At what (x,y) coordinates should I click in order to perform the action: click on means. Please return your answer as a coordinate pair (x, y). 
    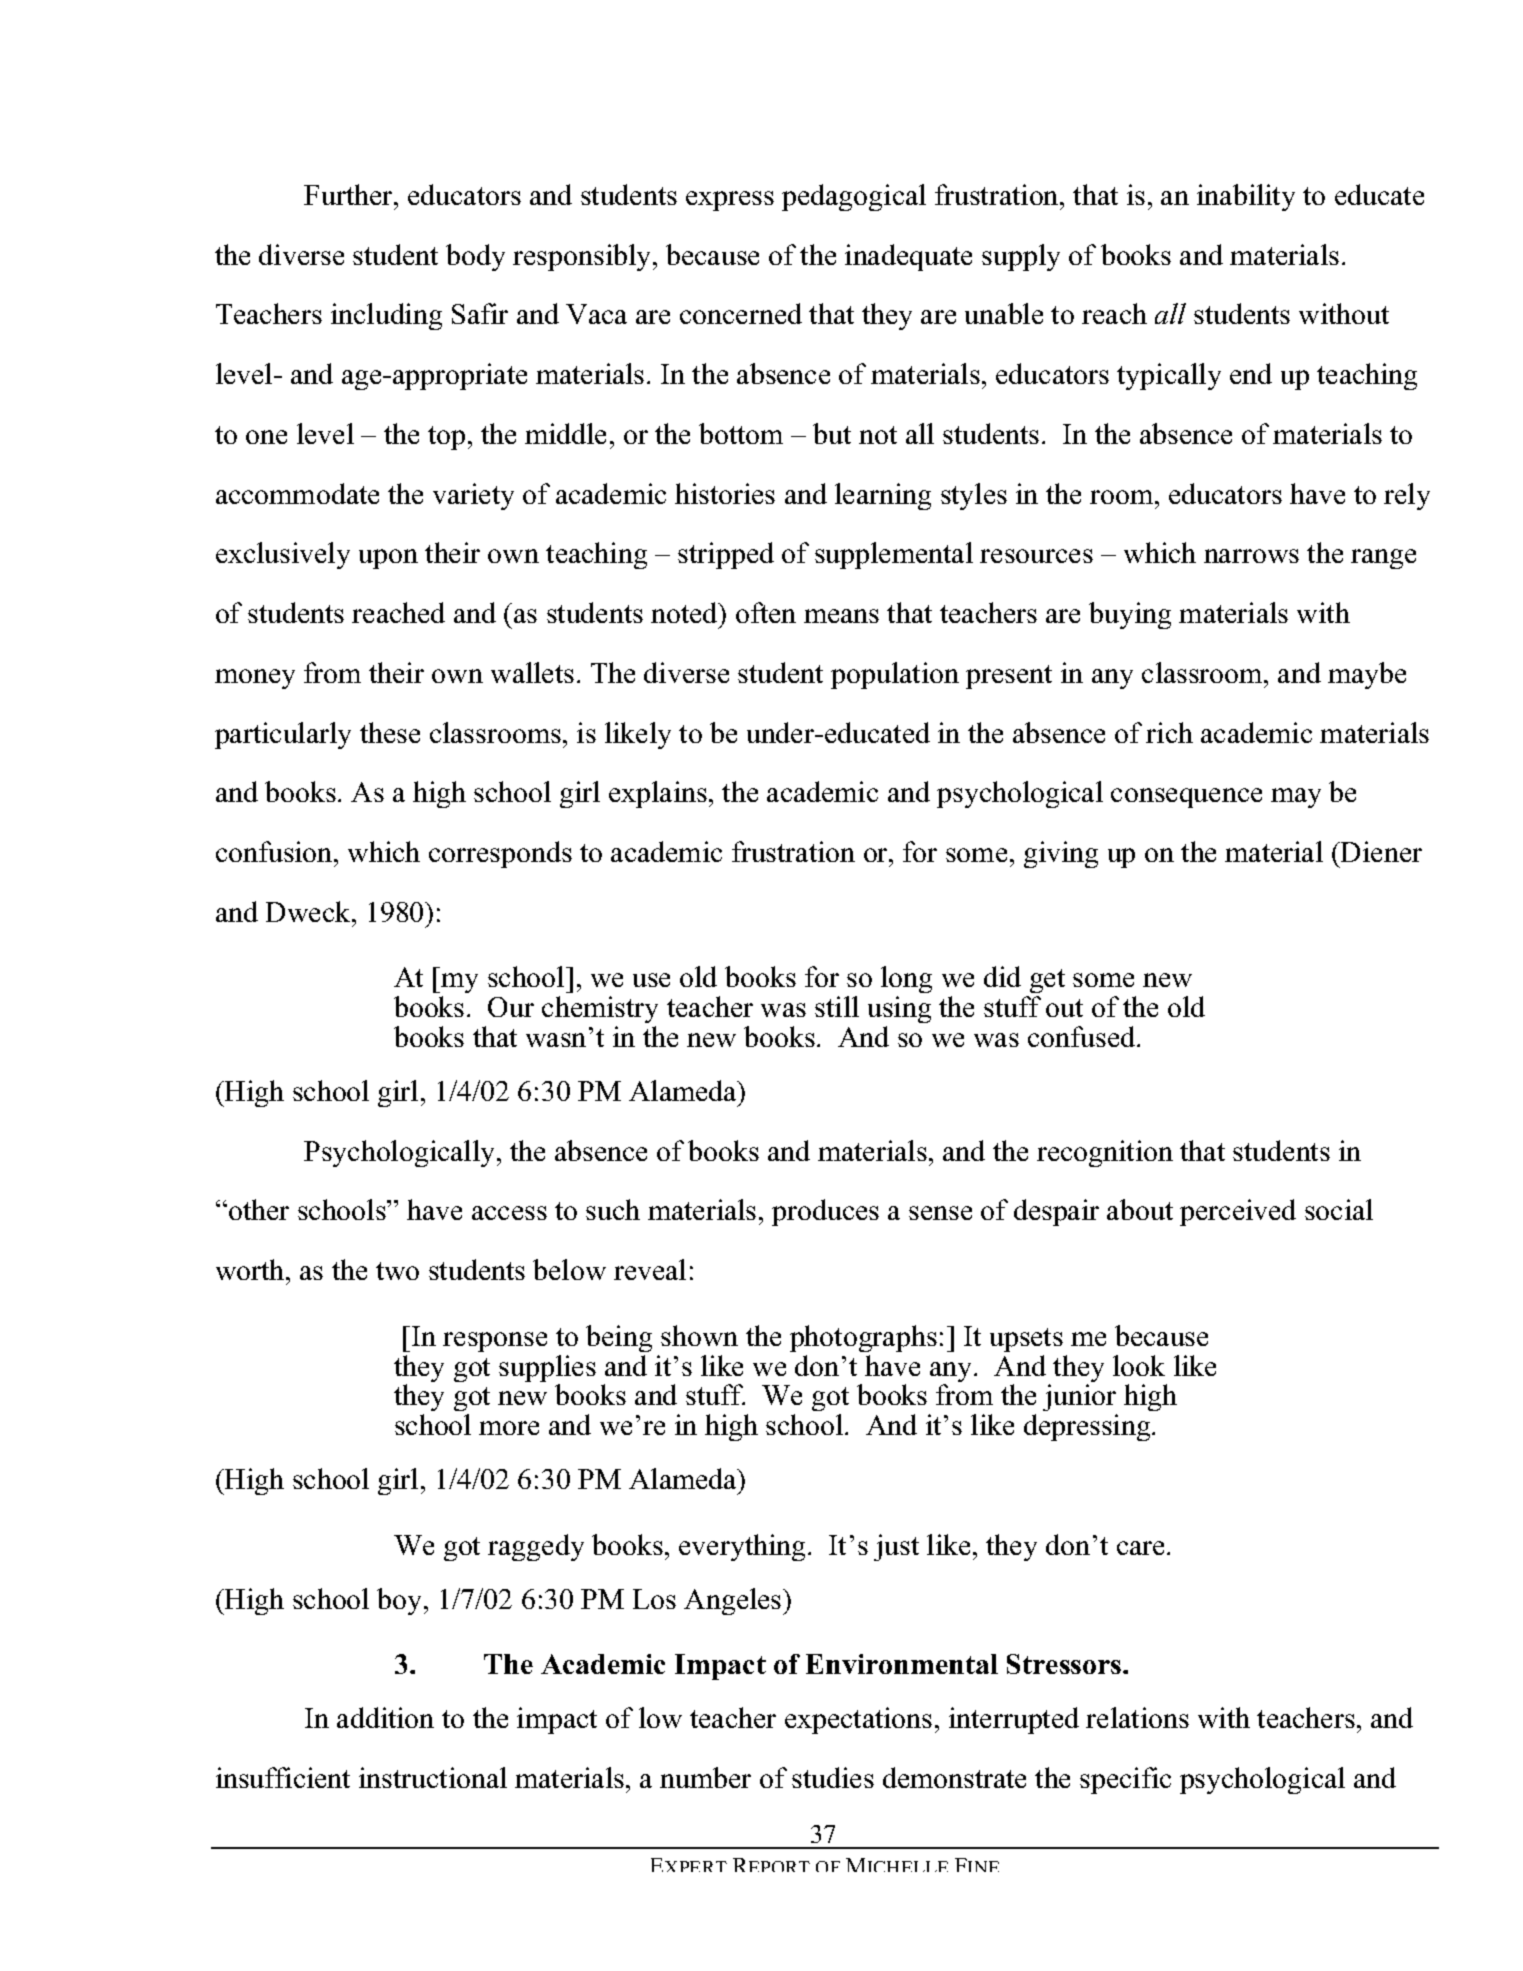
    Looking at the image, I should click on (841, 616).
